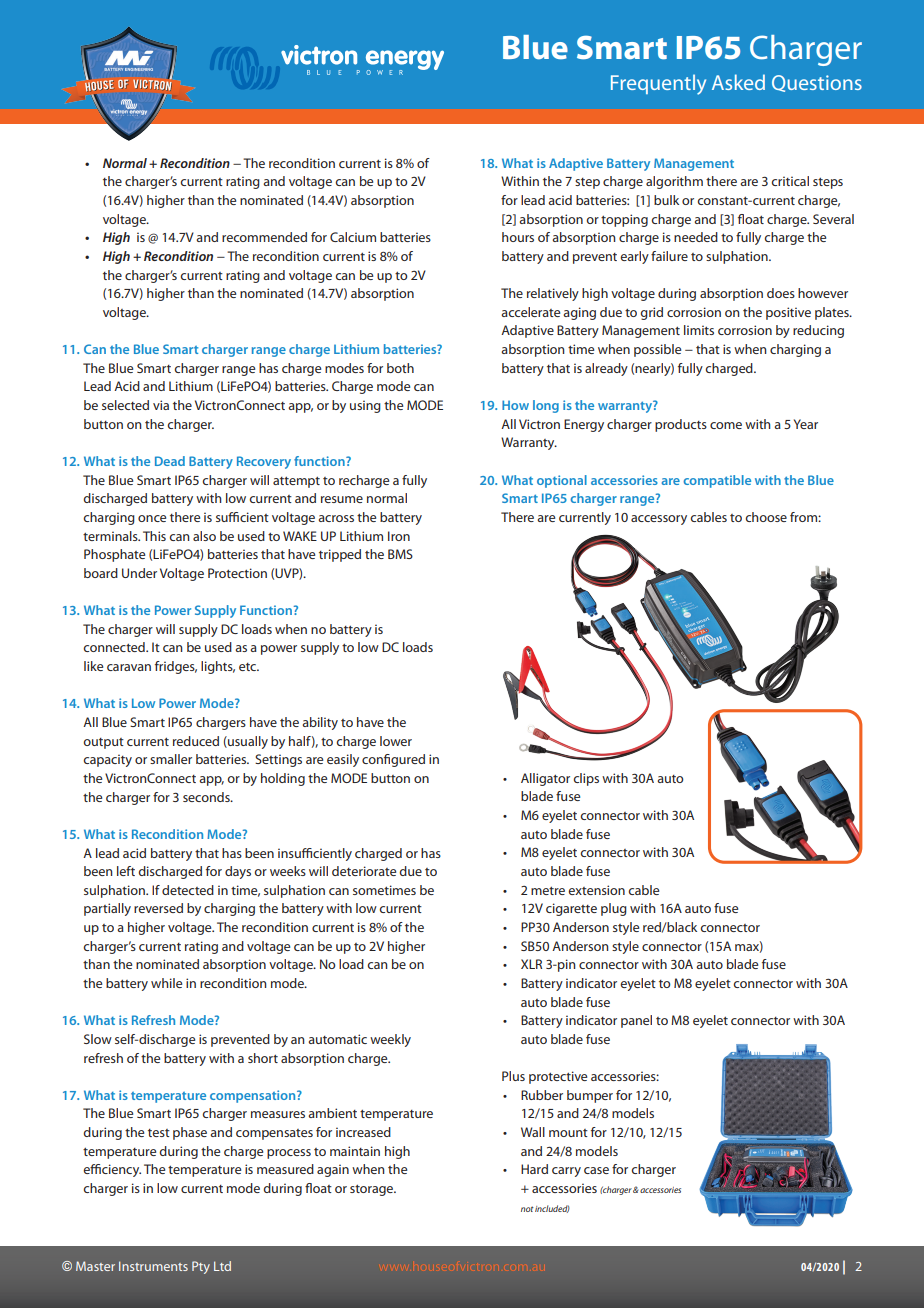 The height and width of the document is (1308, 924). Describe the element at coordinates (527, 1209) in the document. I see `not` at that location.
